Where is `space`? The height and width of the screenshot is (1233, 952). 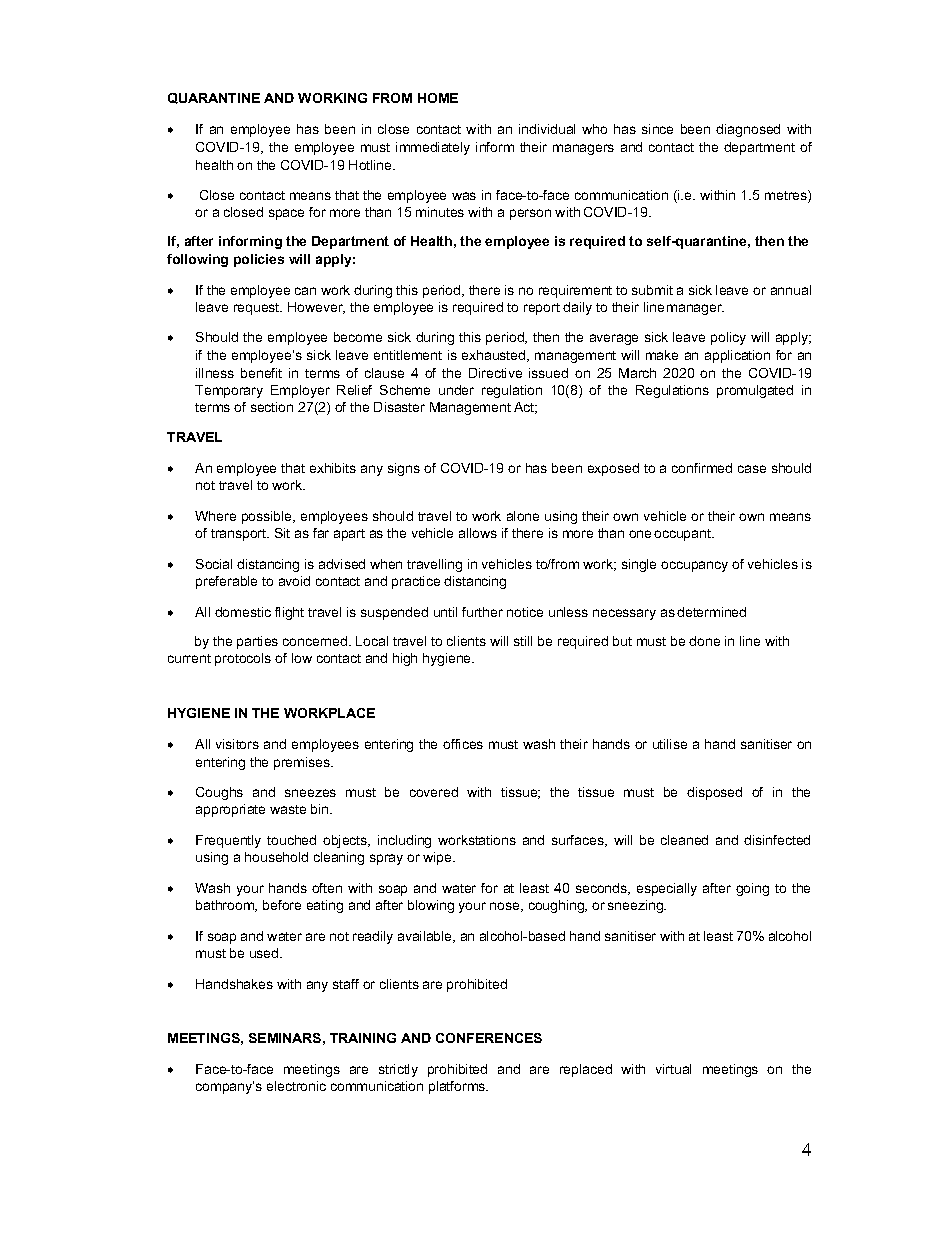 space is located at coordinates (286, 214).
